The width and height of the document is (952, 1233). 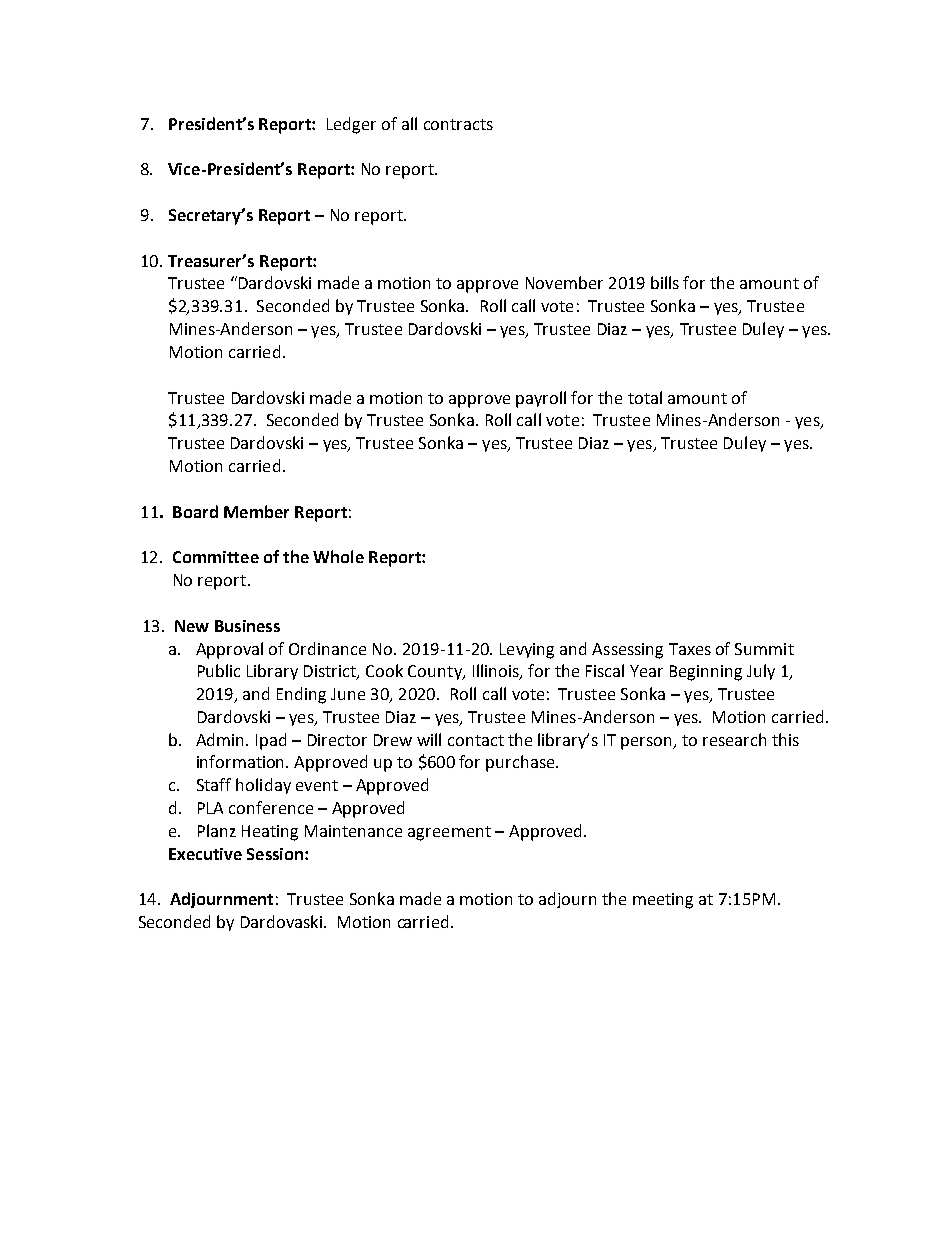 I want to click on meeting, so click(x=663, y=901).
